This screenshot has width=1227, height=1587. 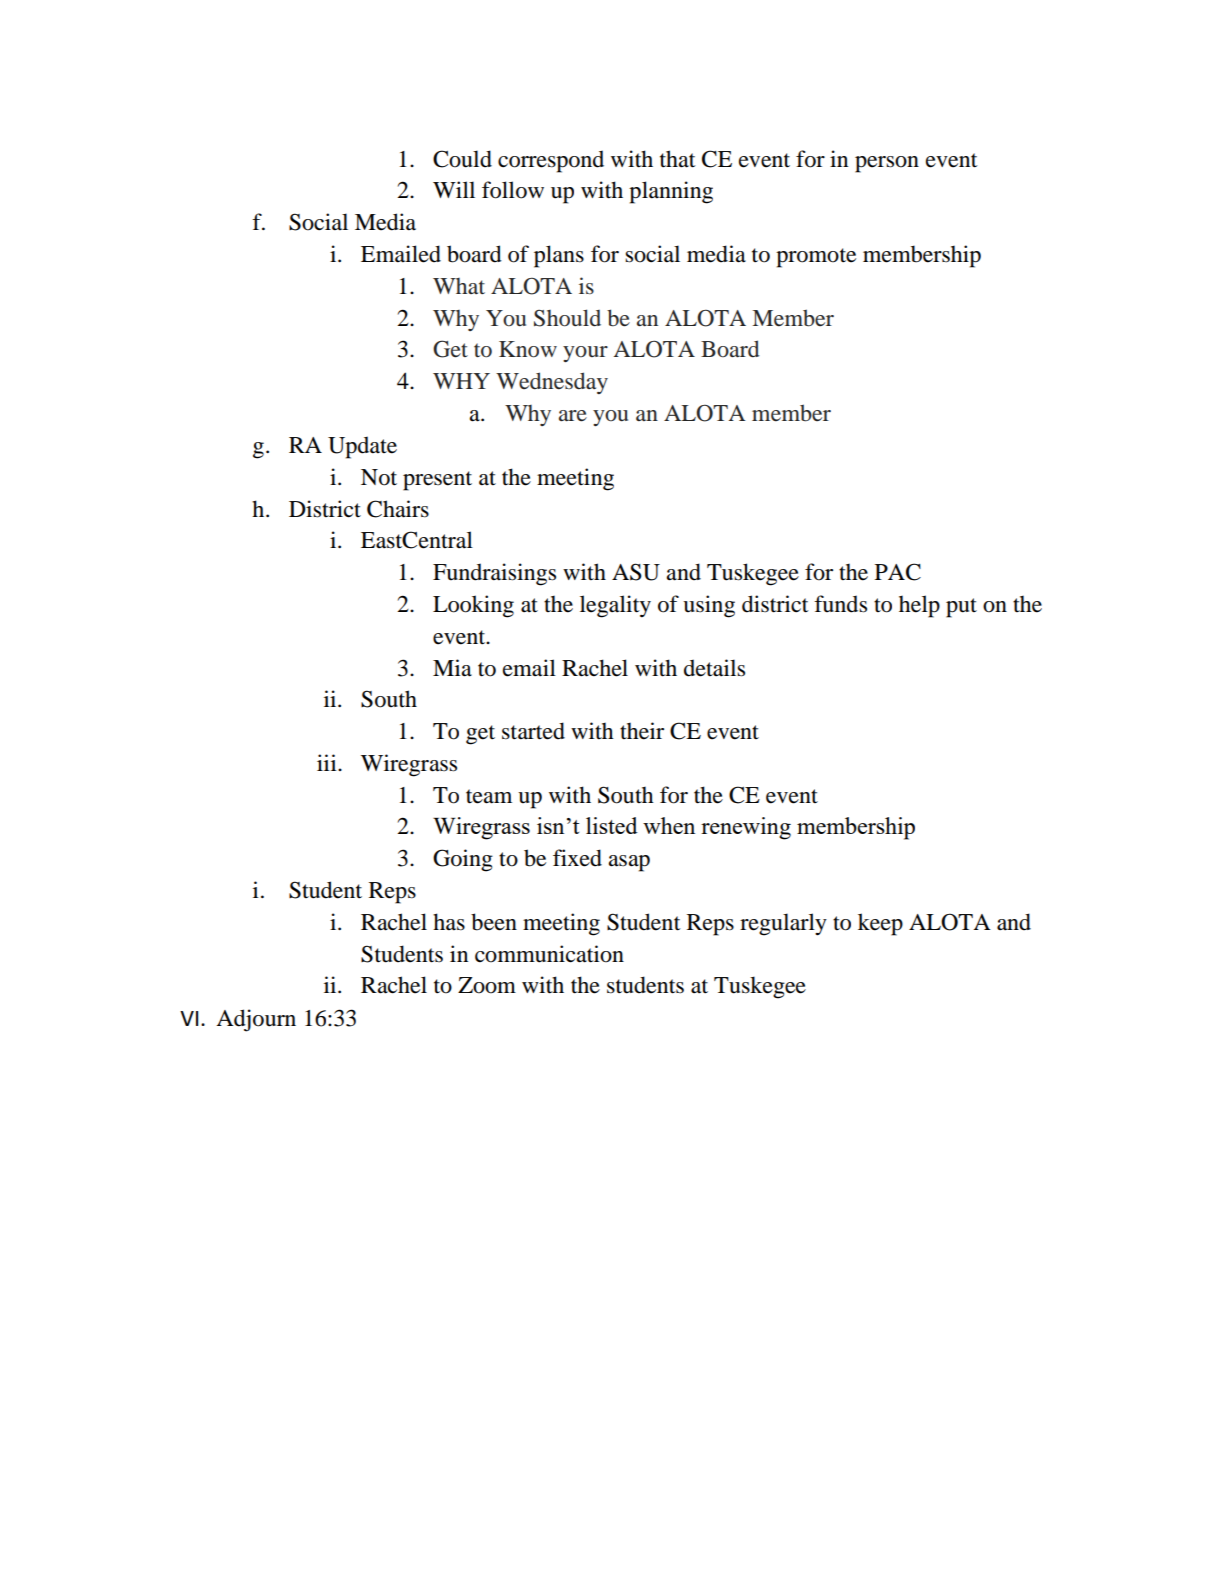 I want to click on Chairs, so click(x=398, y=509).
